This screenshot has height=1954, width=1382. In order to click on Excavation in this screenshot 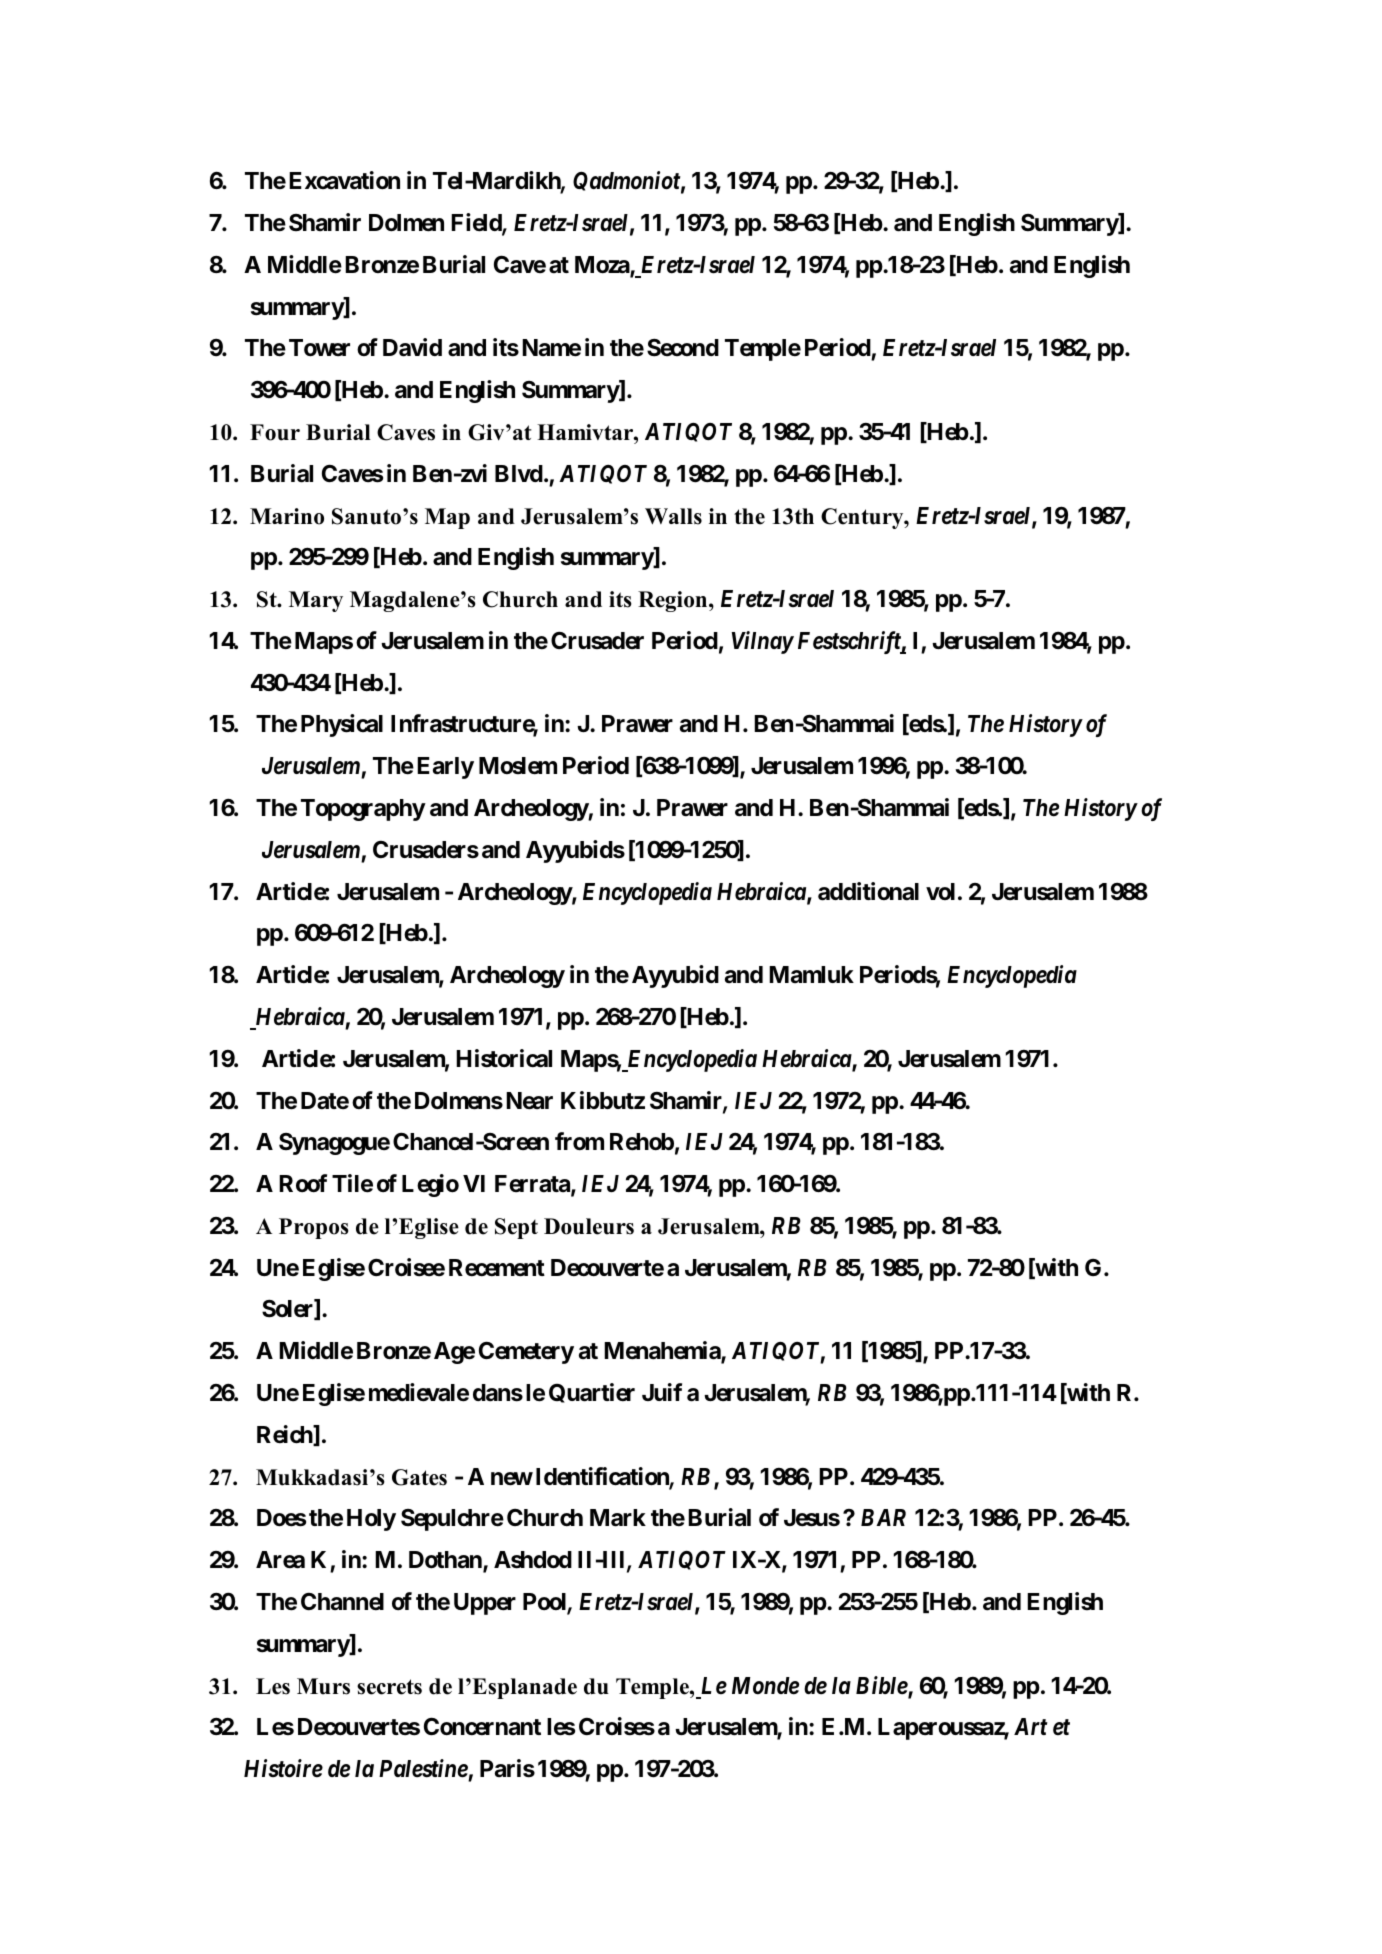, I will do `click(344, 180)`.
